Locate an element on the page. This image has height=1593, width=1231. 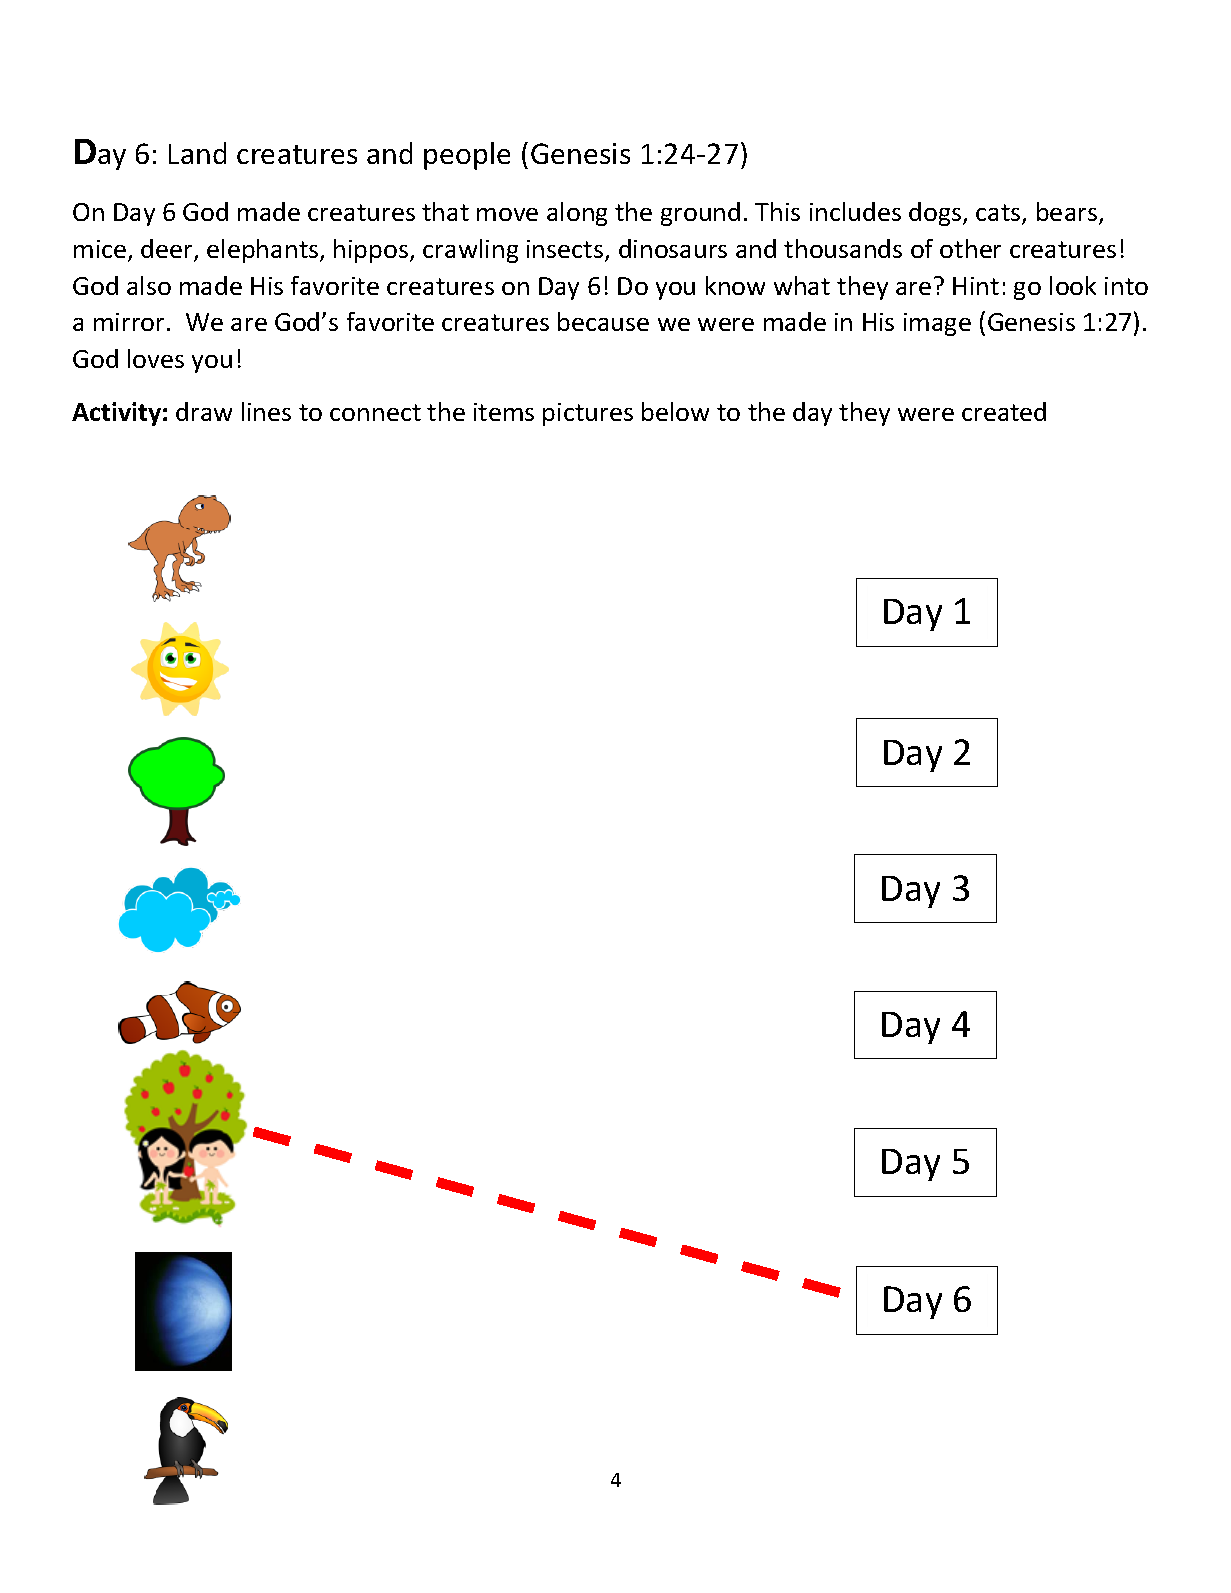
because is located at coordinates (603, 321).
